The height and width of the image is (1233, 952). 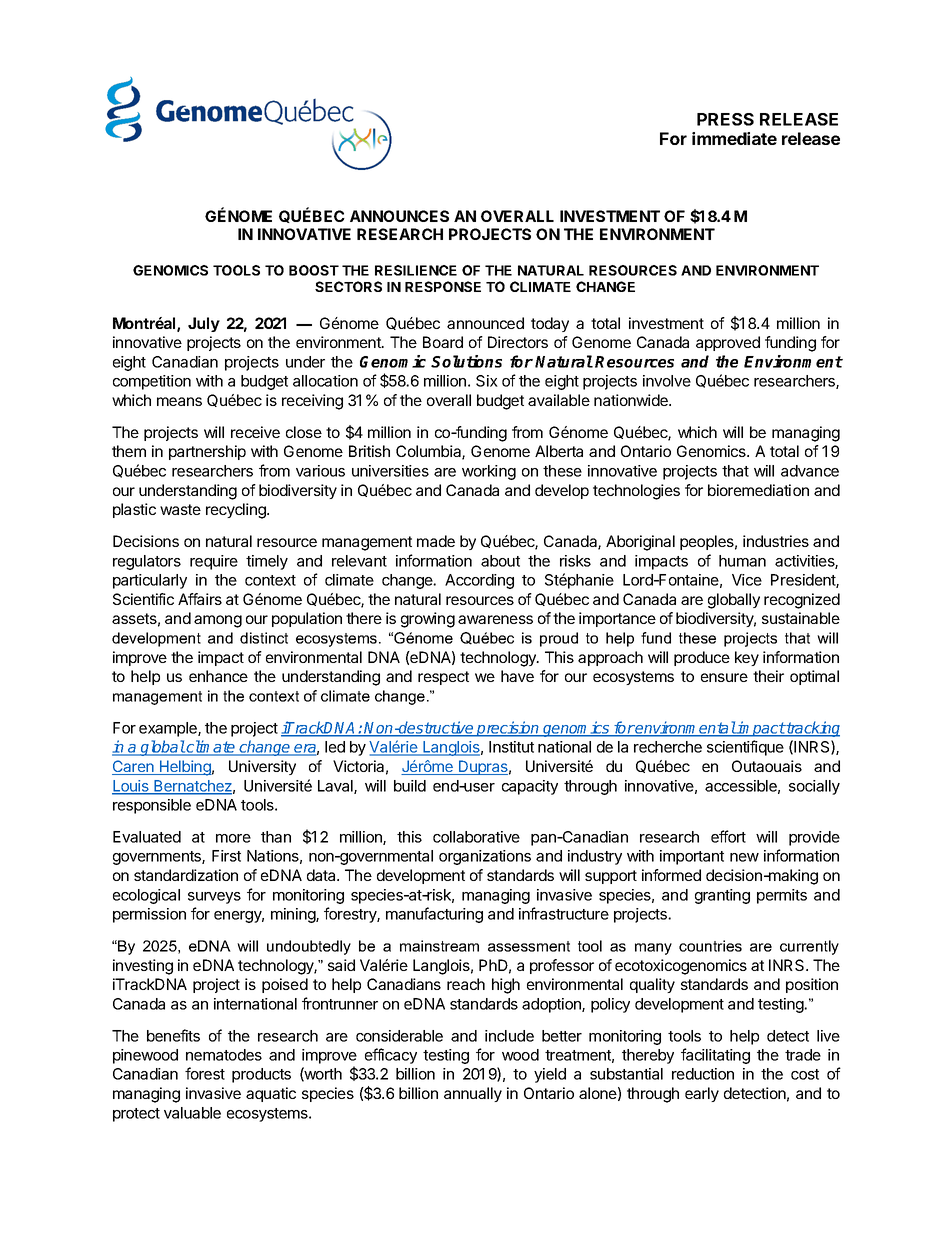 I want to click on among, so click(x=218, y=621).
